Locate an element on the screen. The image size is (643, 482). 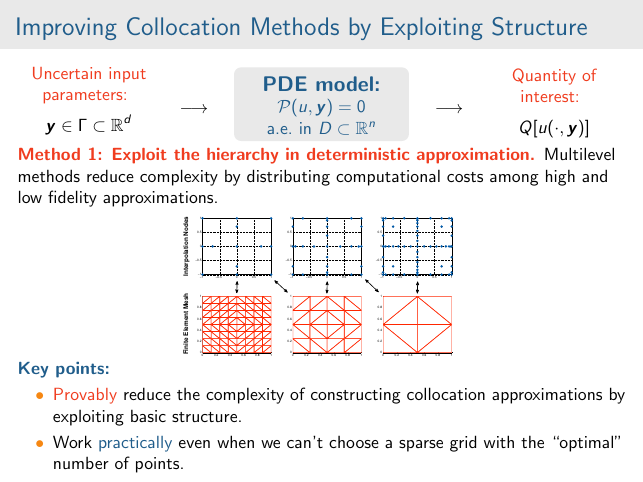
deterministic is located at coordinates (358, 154).
